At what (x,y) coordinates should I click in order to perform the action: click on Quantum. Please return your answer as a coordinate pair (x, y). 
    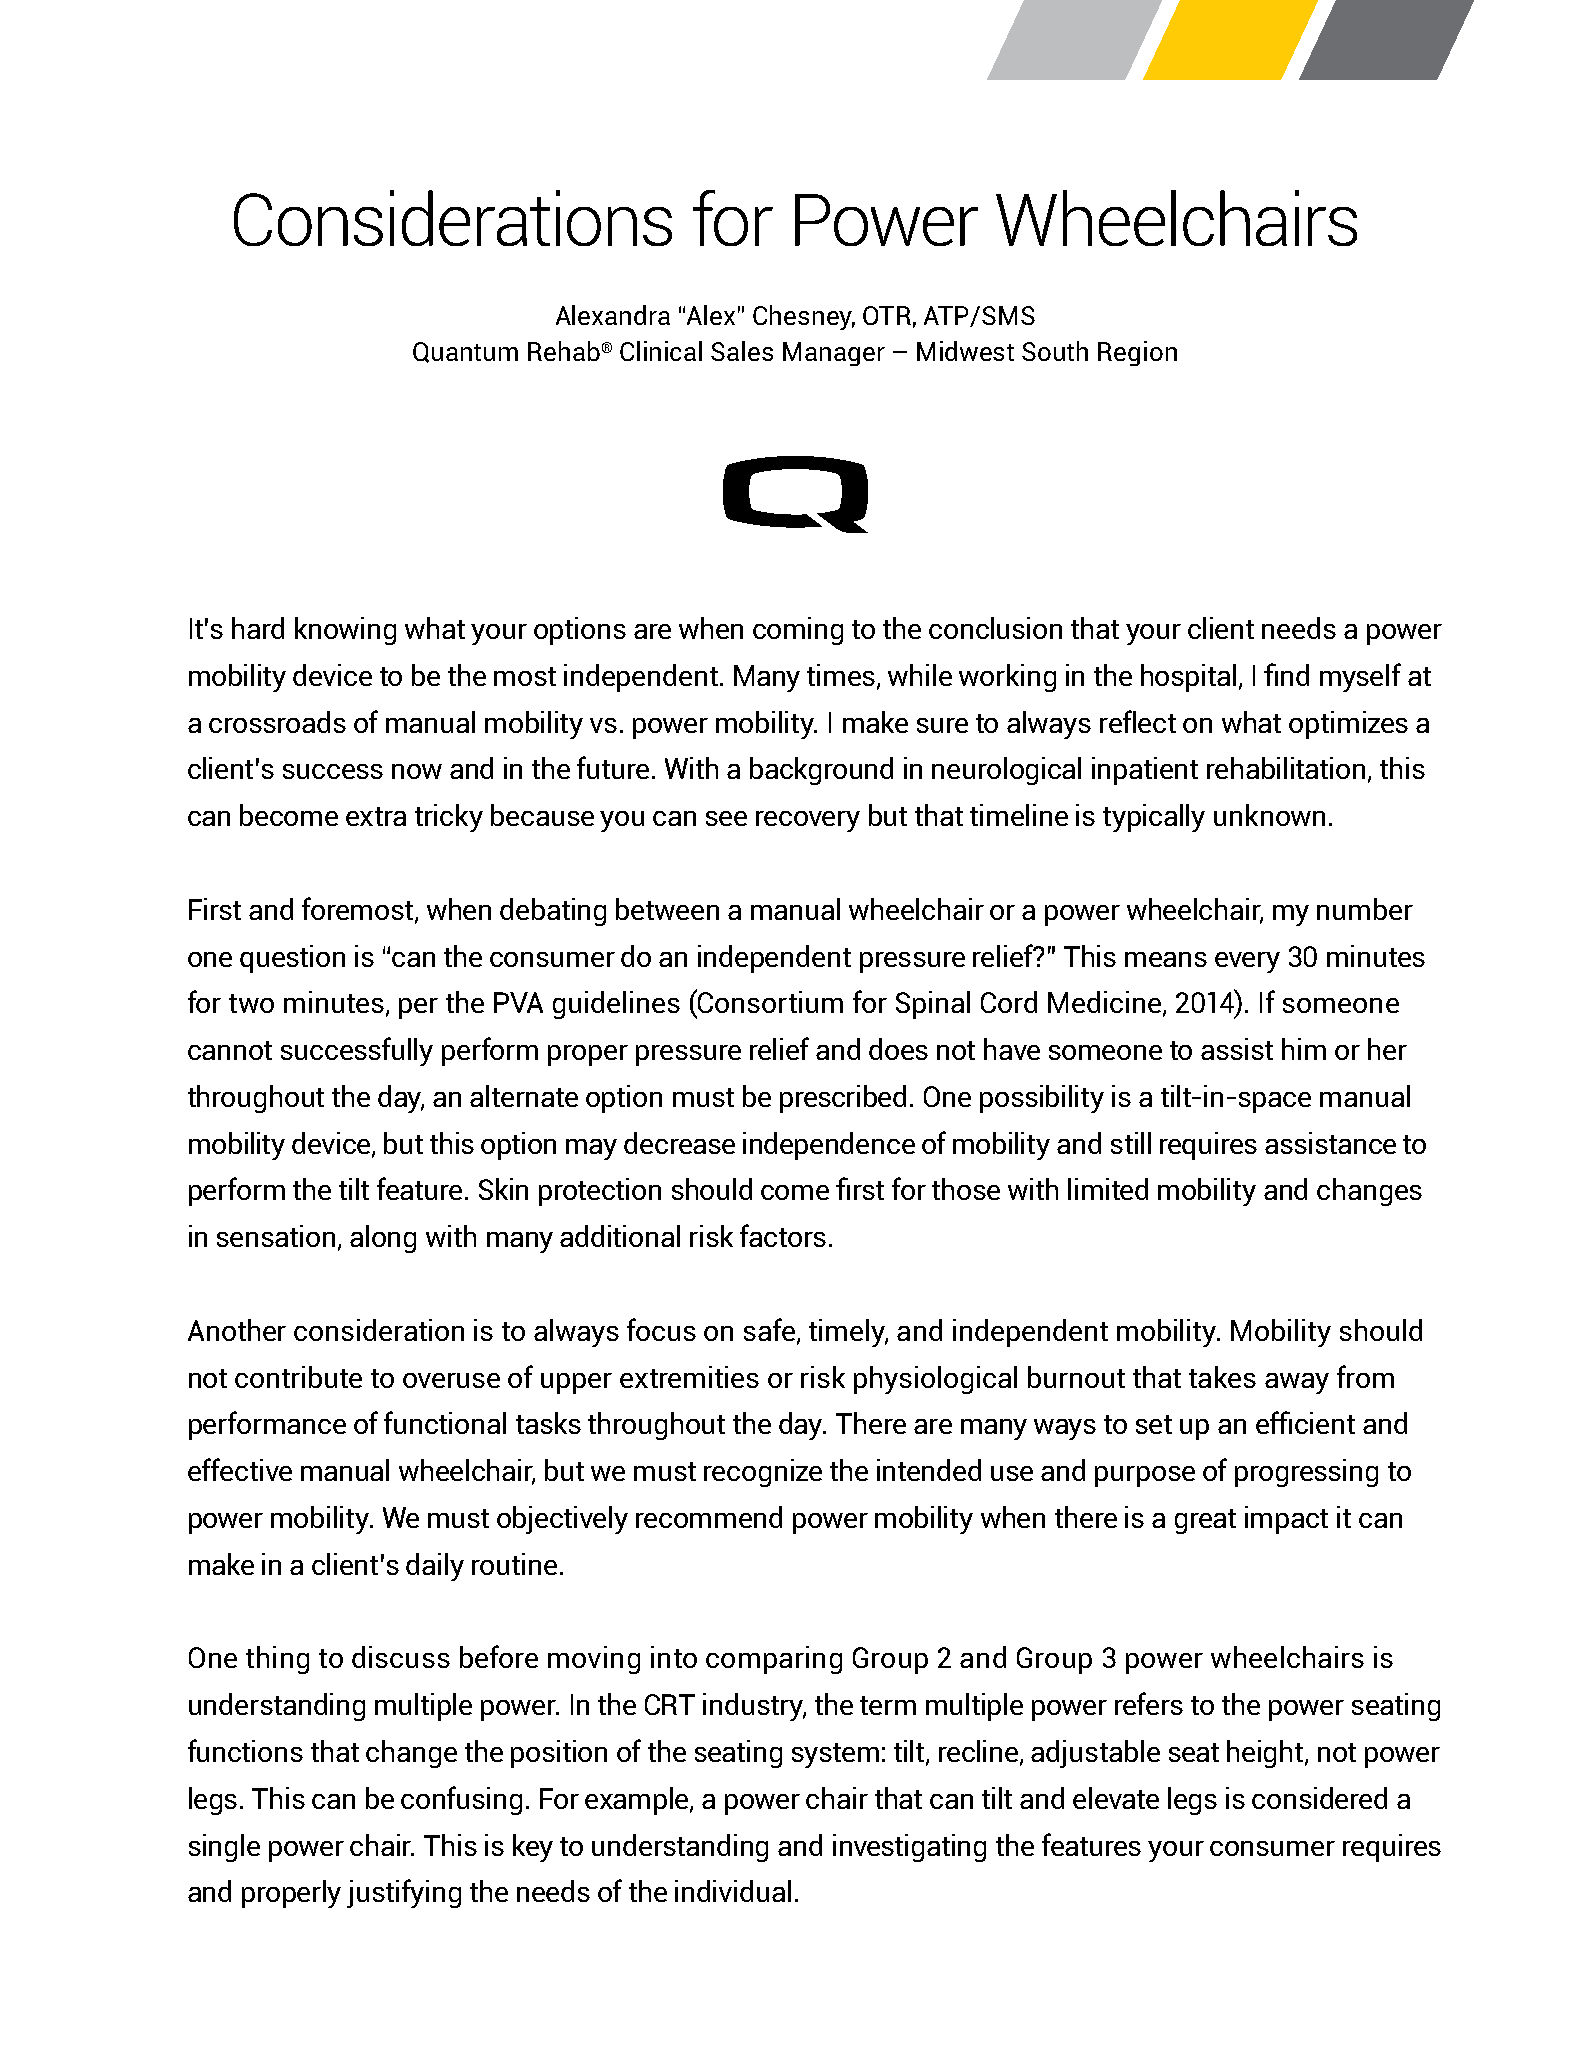
    Looking at the image, I should click on (465, 352).
